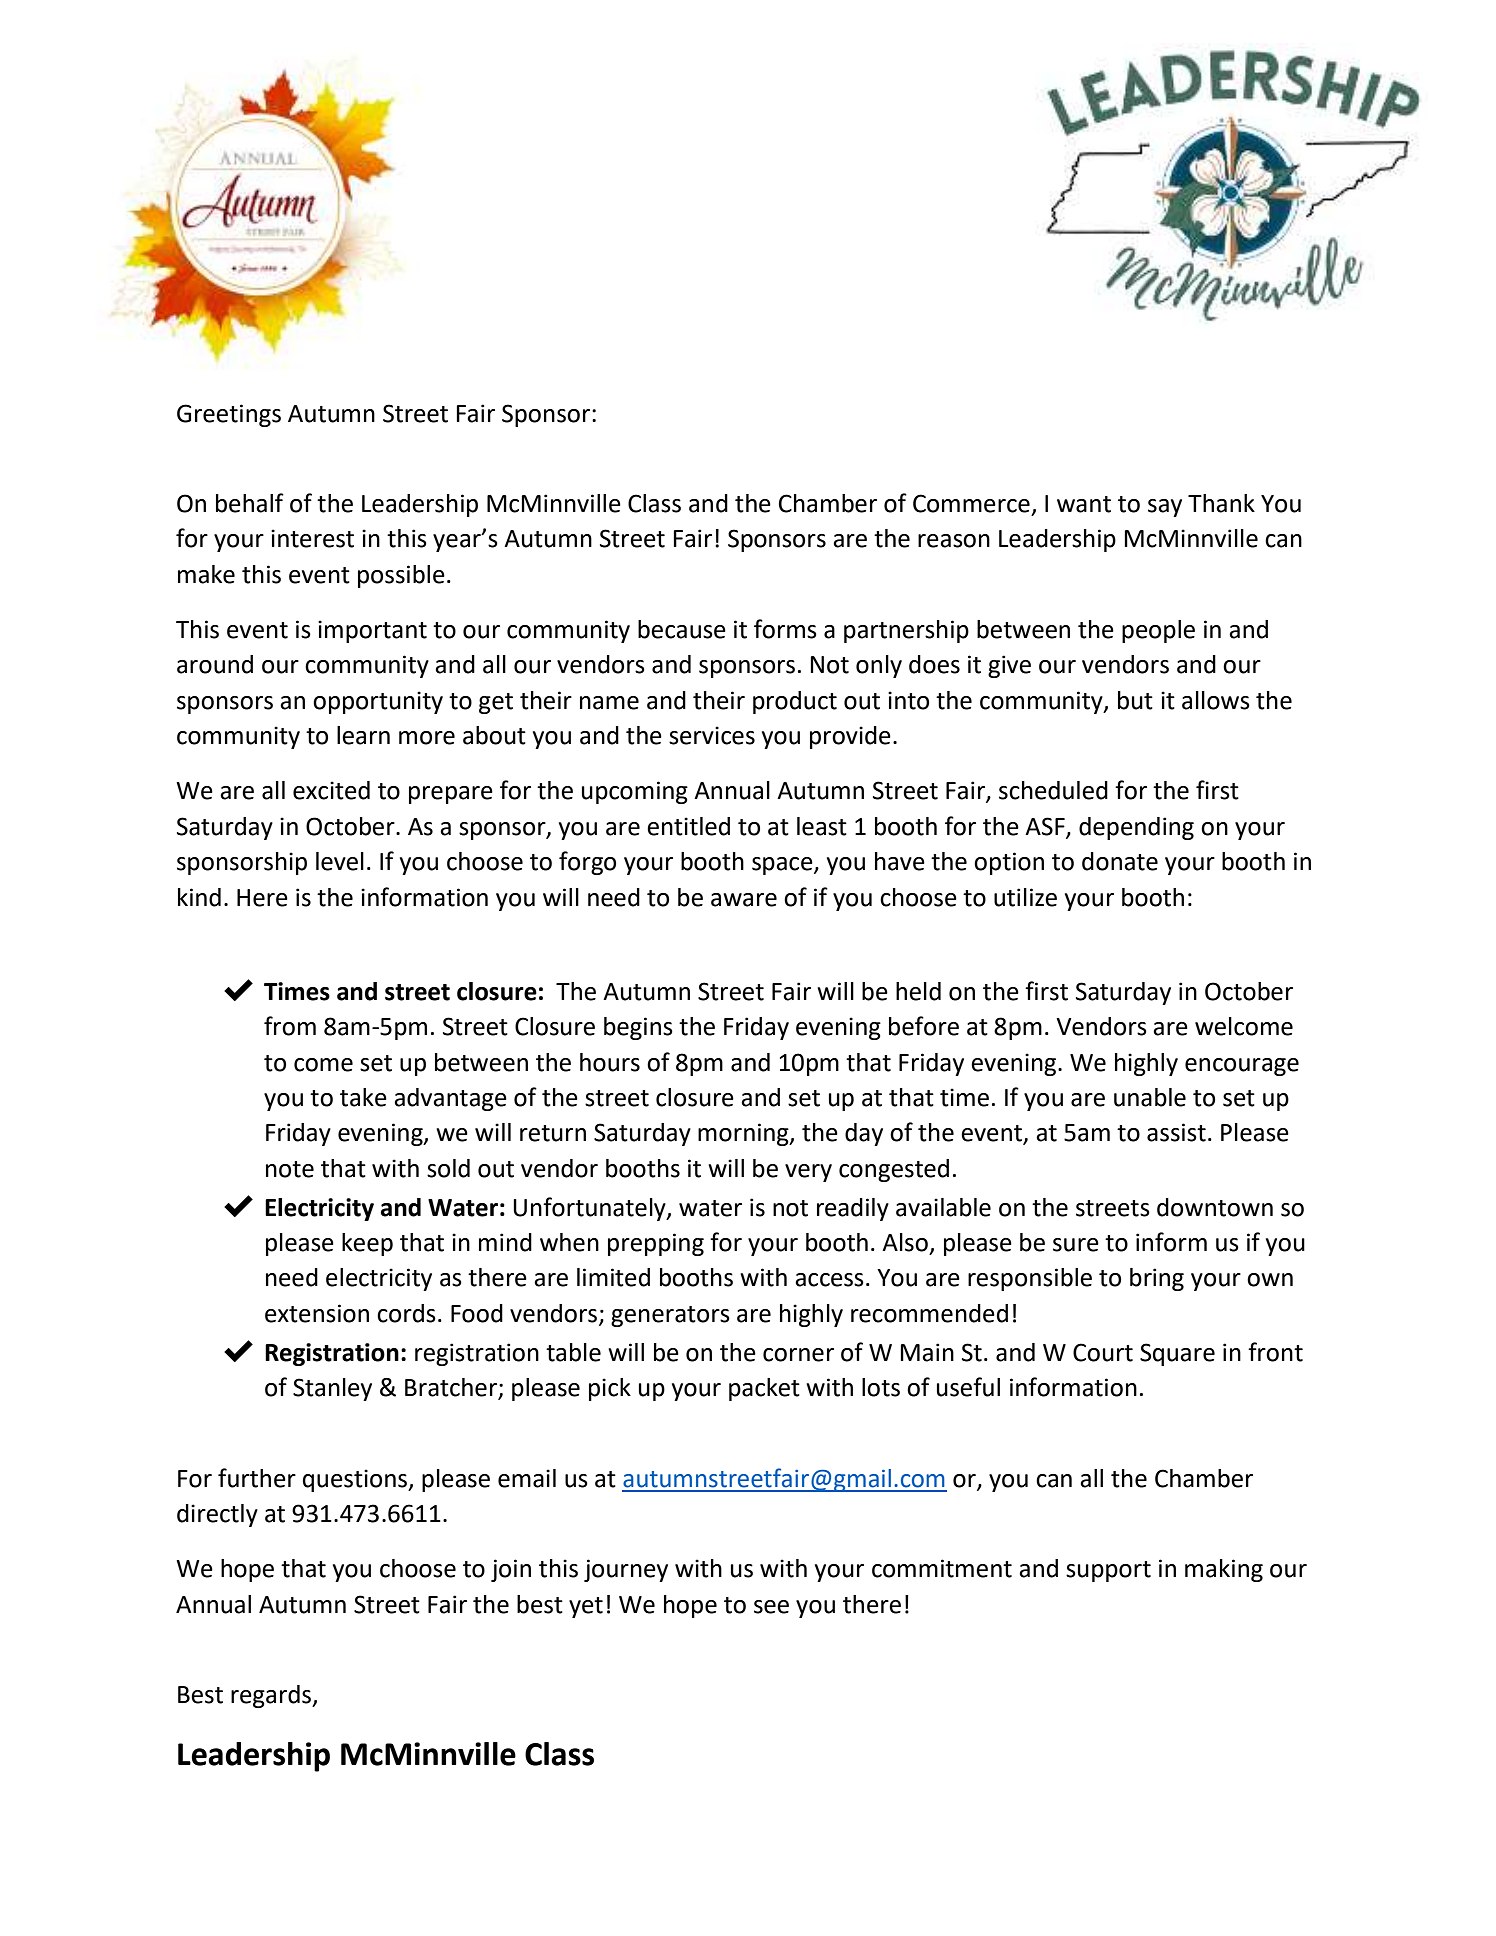  What do you see at coordinates (272, 1696) in the page?
I see `regards` at bounding box center [272, 1696].
